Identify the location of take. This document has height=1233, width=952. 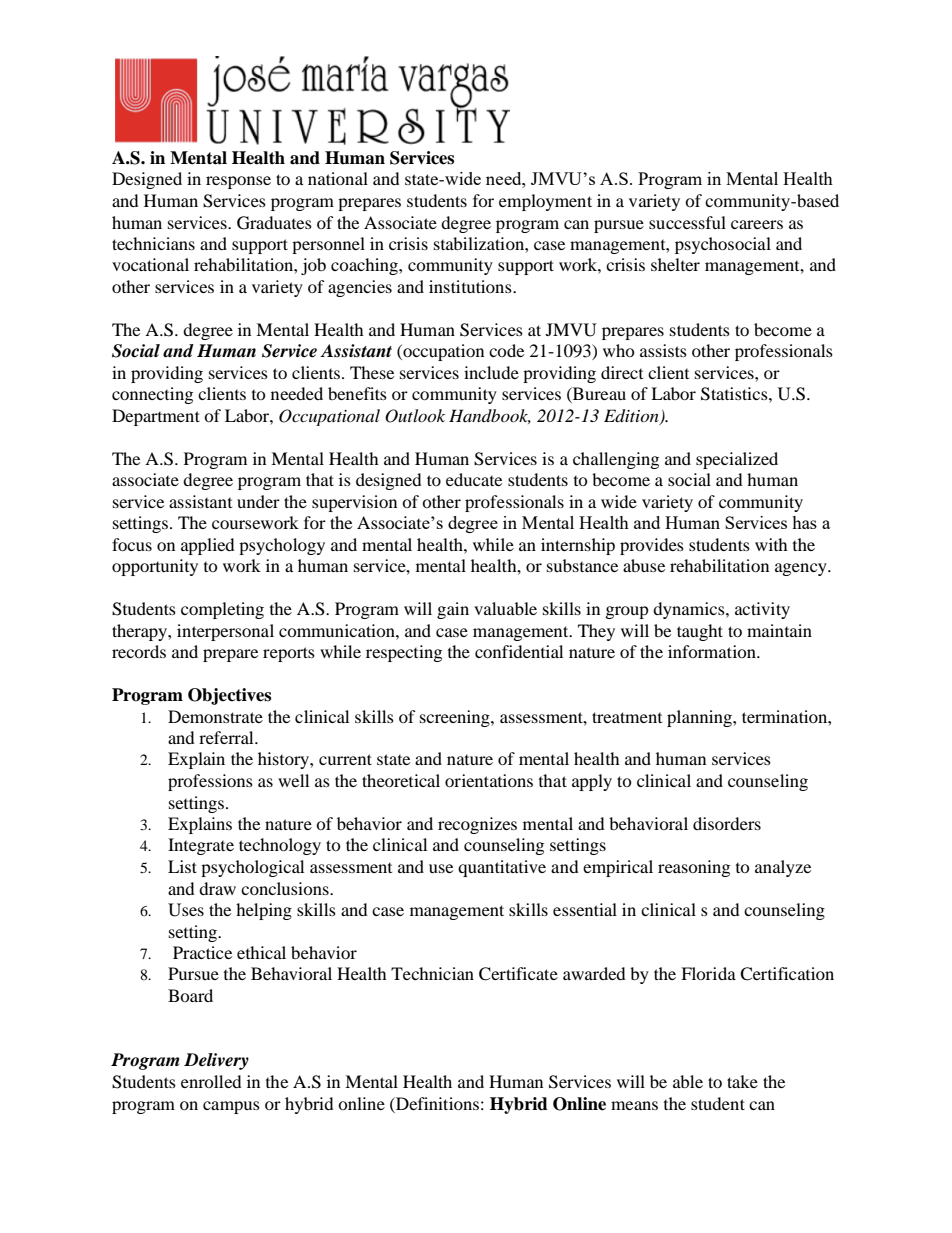
(742, 1081).
